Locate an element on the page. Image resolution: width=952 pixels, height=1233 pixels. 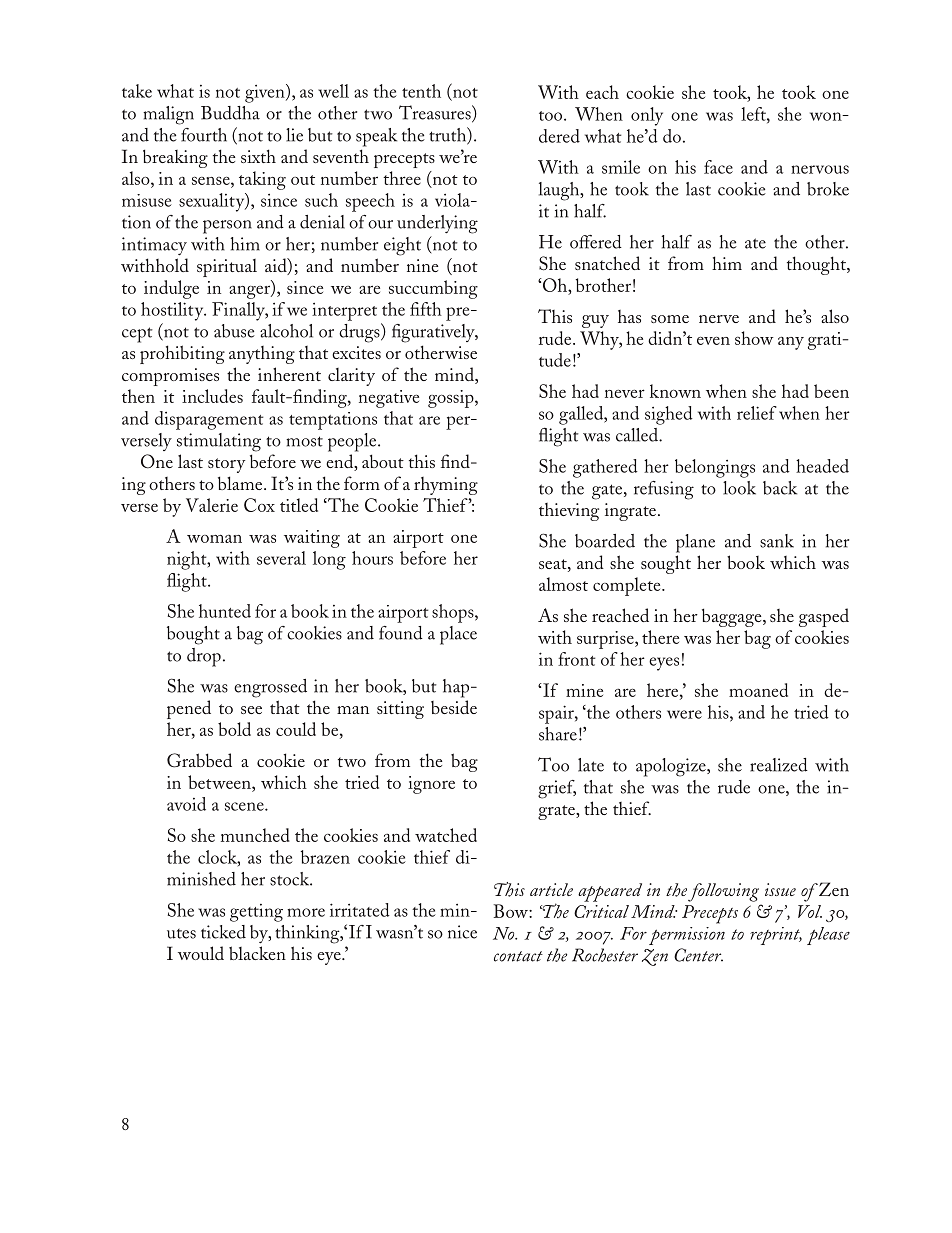
negative is located at coordinates (389, 399).
